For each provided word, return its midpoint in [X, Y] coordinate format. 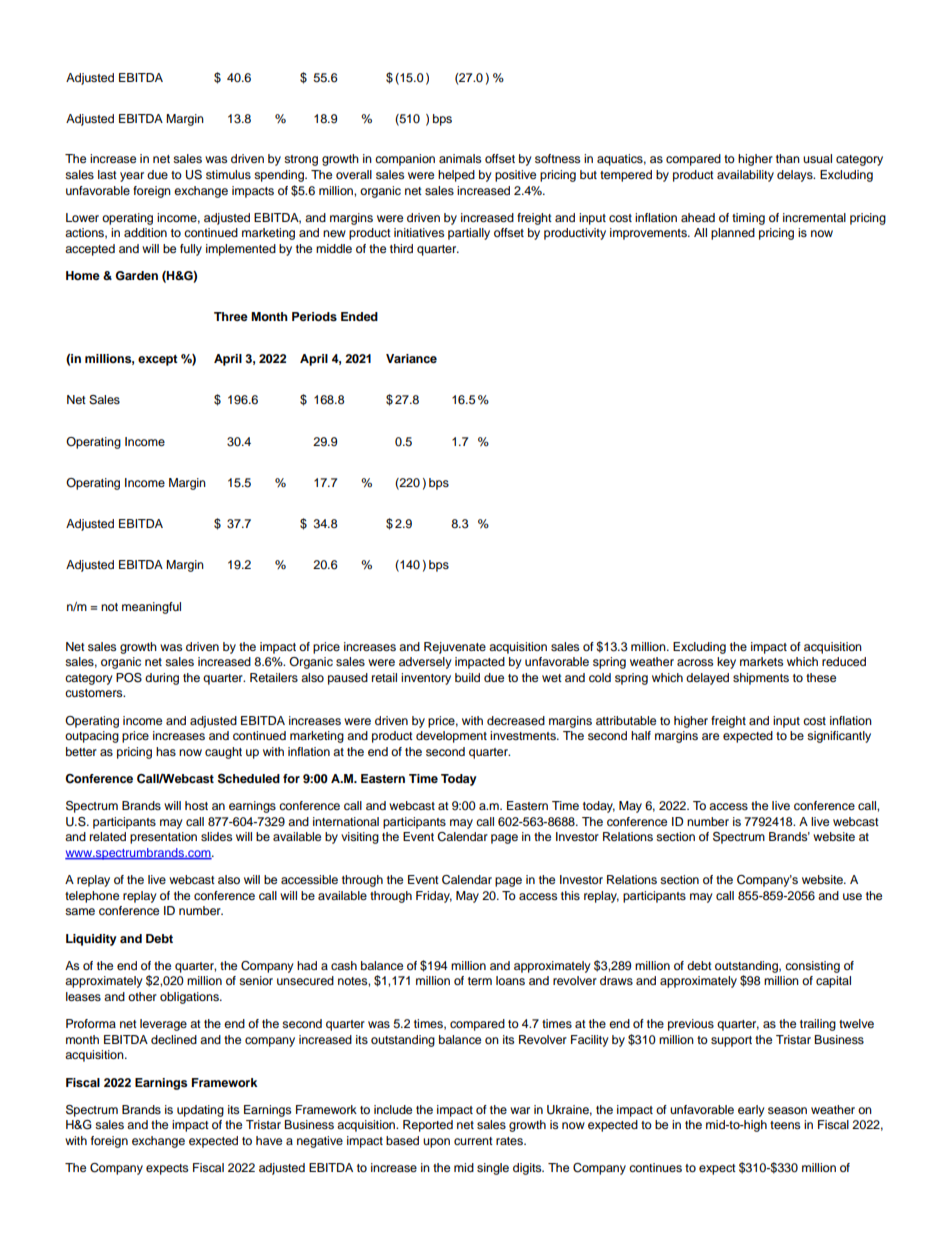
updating [200, 1111]
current [473, 1141]
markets [761, 661]
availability [745, 176]
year [132, 177]
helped [456, 176]
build [467, 677]
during [162, 679]
